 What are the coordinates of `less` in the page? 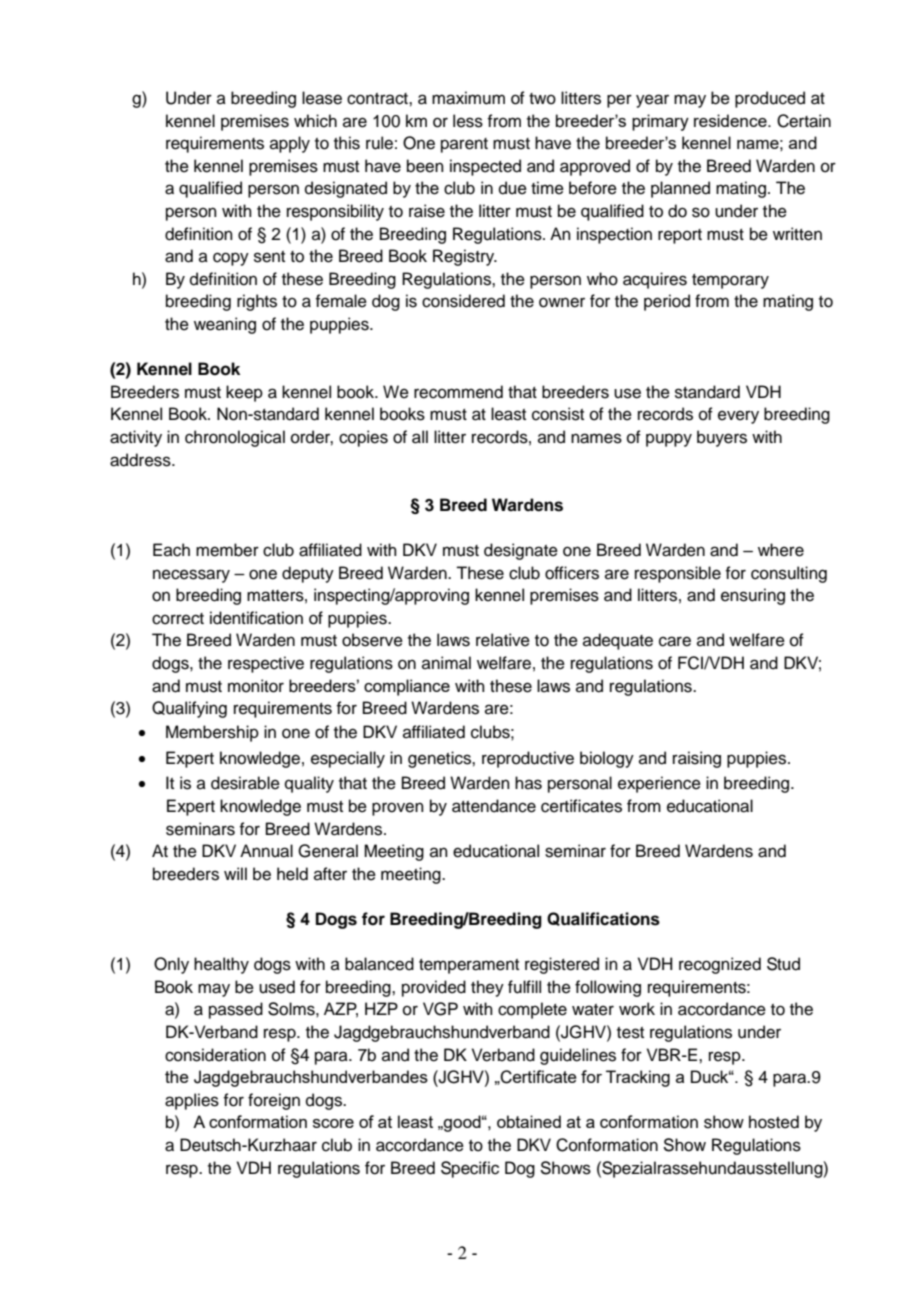 It's located at (468, 121).
